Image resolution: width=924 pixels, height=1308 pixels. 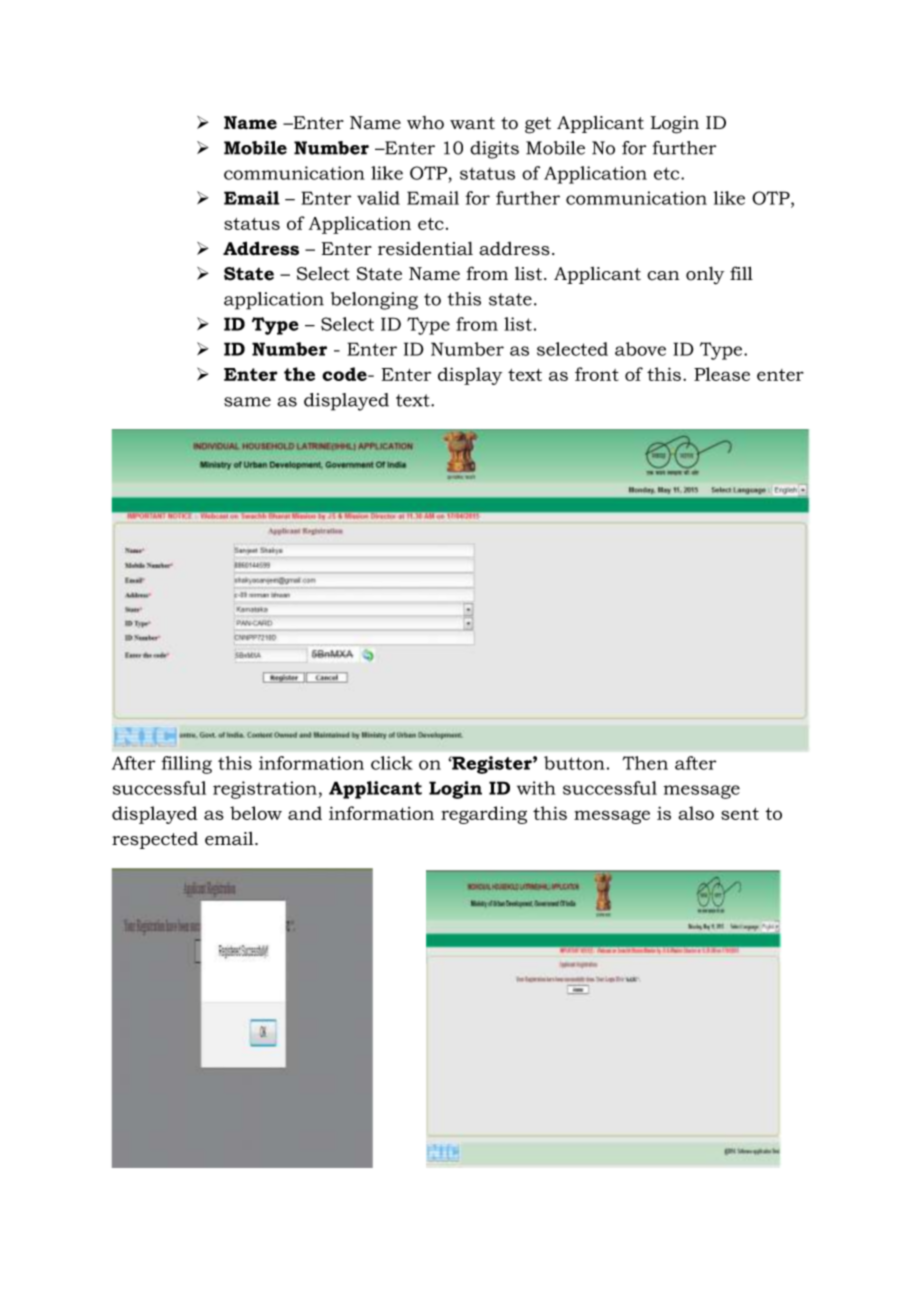 I want to click on below, so click(x=256, y=813).
